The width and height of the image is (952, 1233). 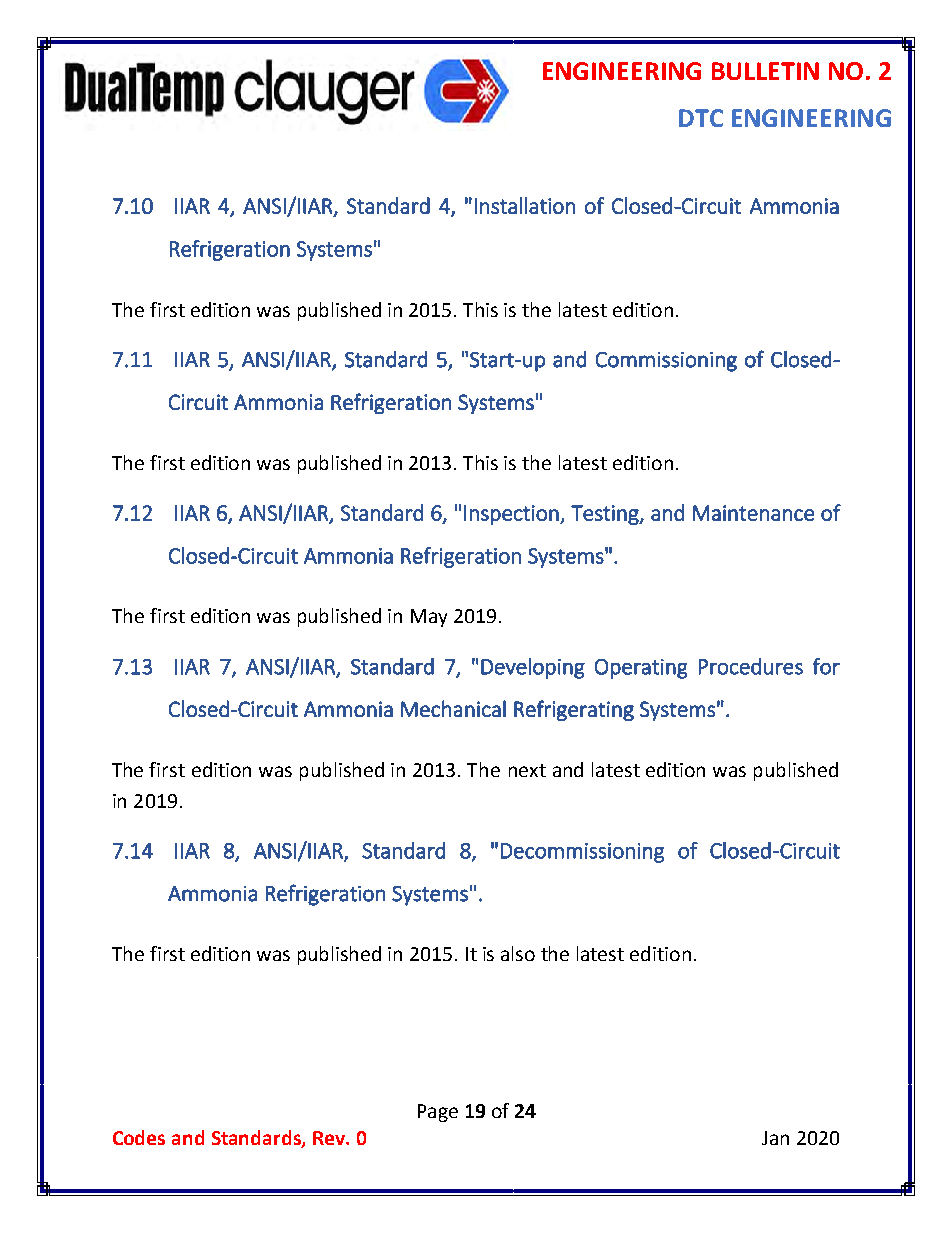 I want to click on Mechanical, so click(x=453, y=708).
